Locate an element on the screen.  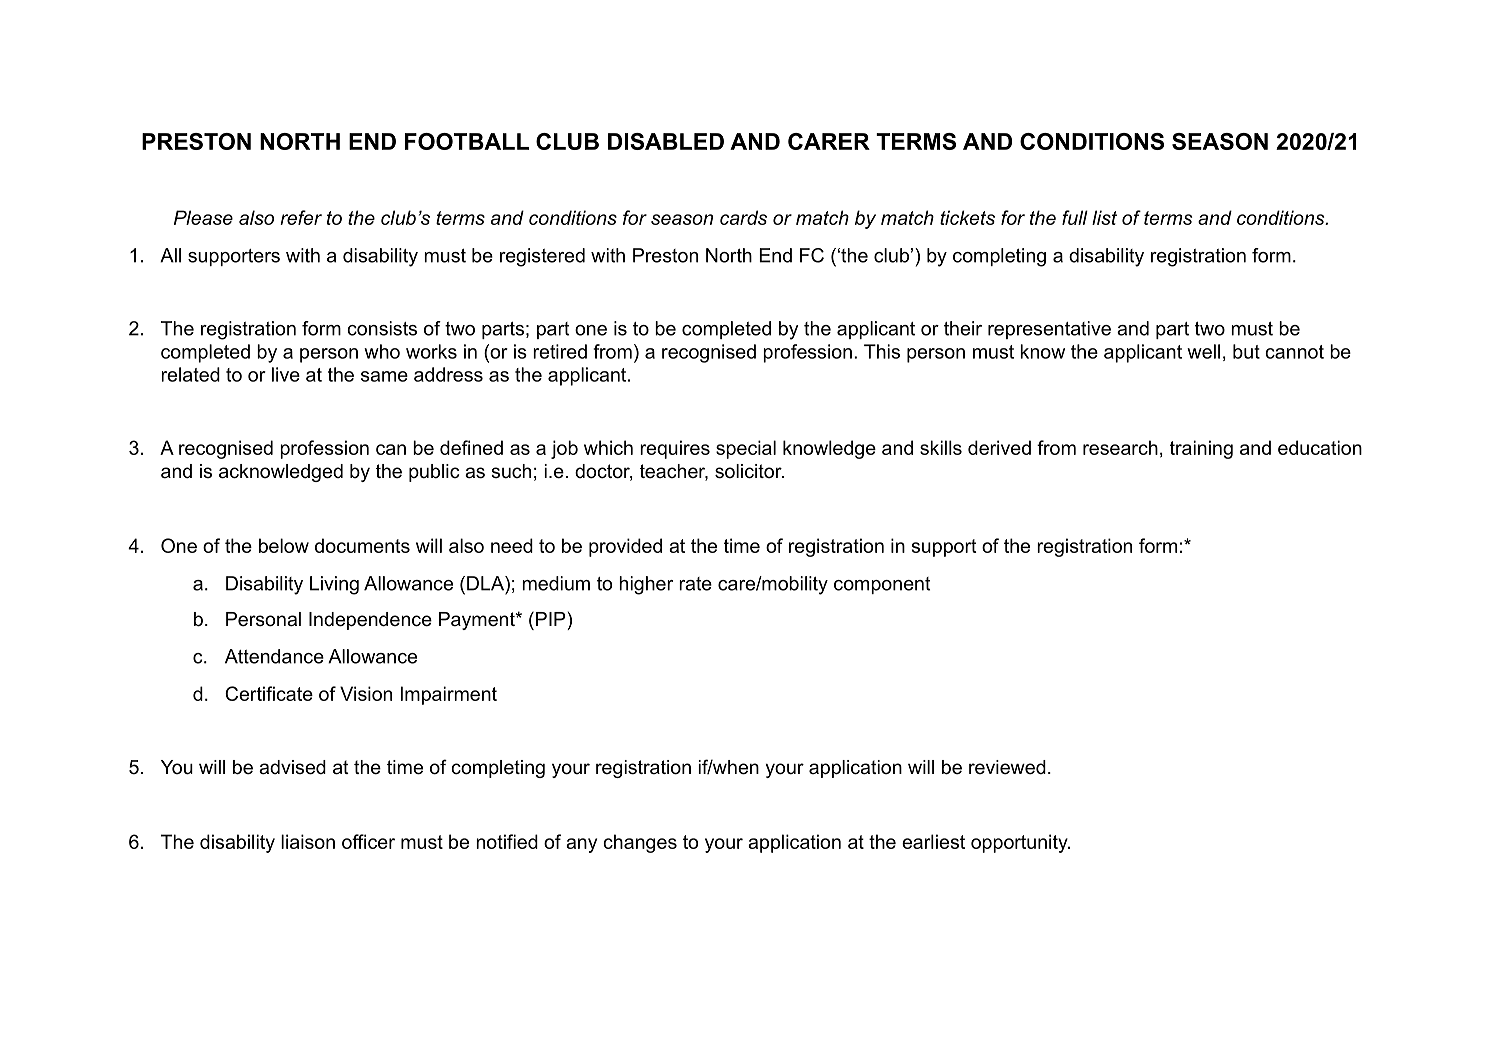
solicitor is located at coordinates (749, 471).
